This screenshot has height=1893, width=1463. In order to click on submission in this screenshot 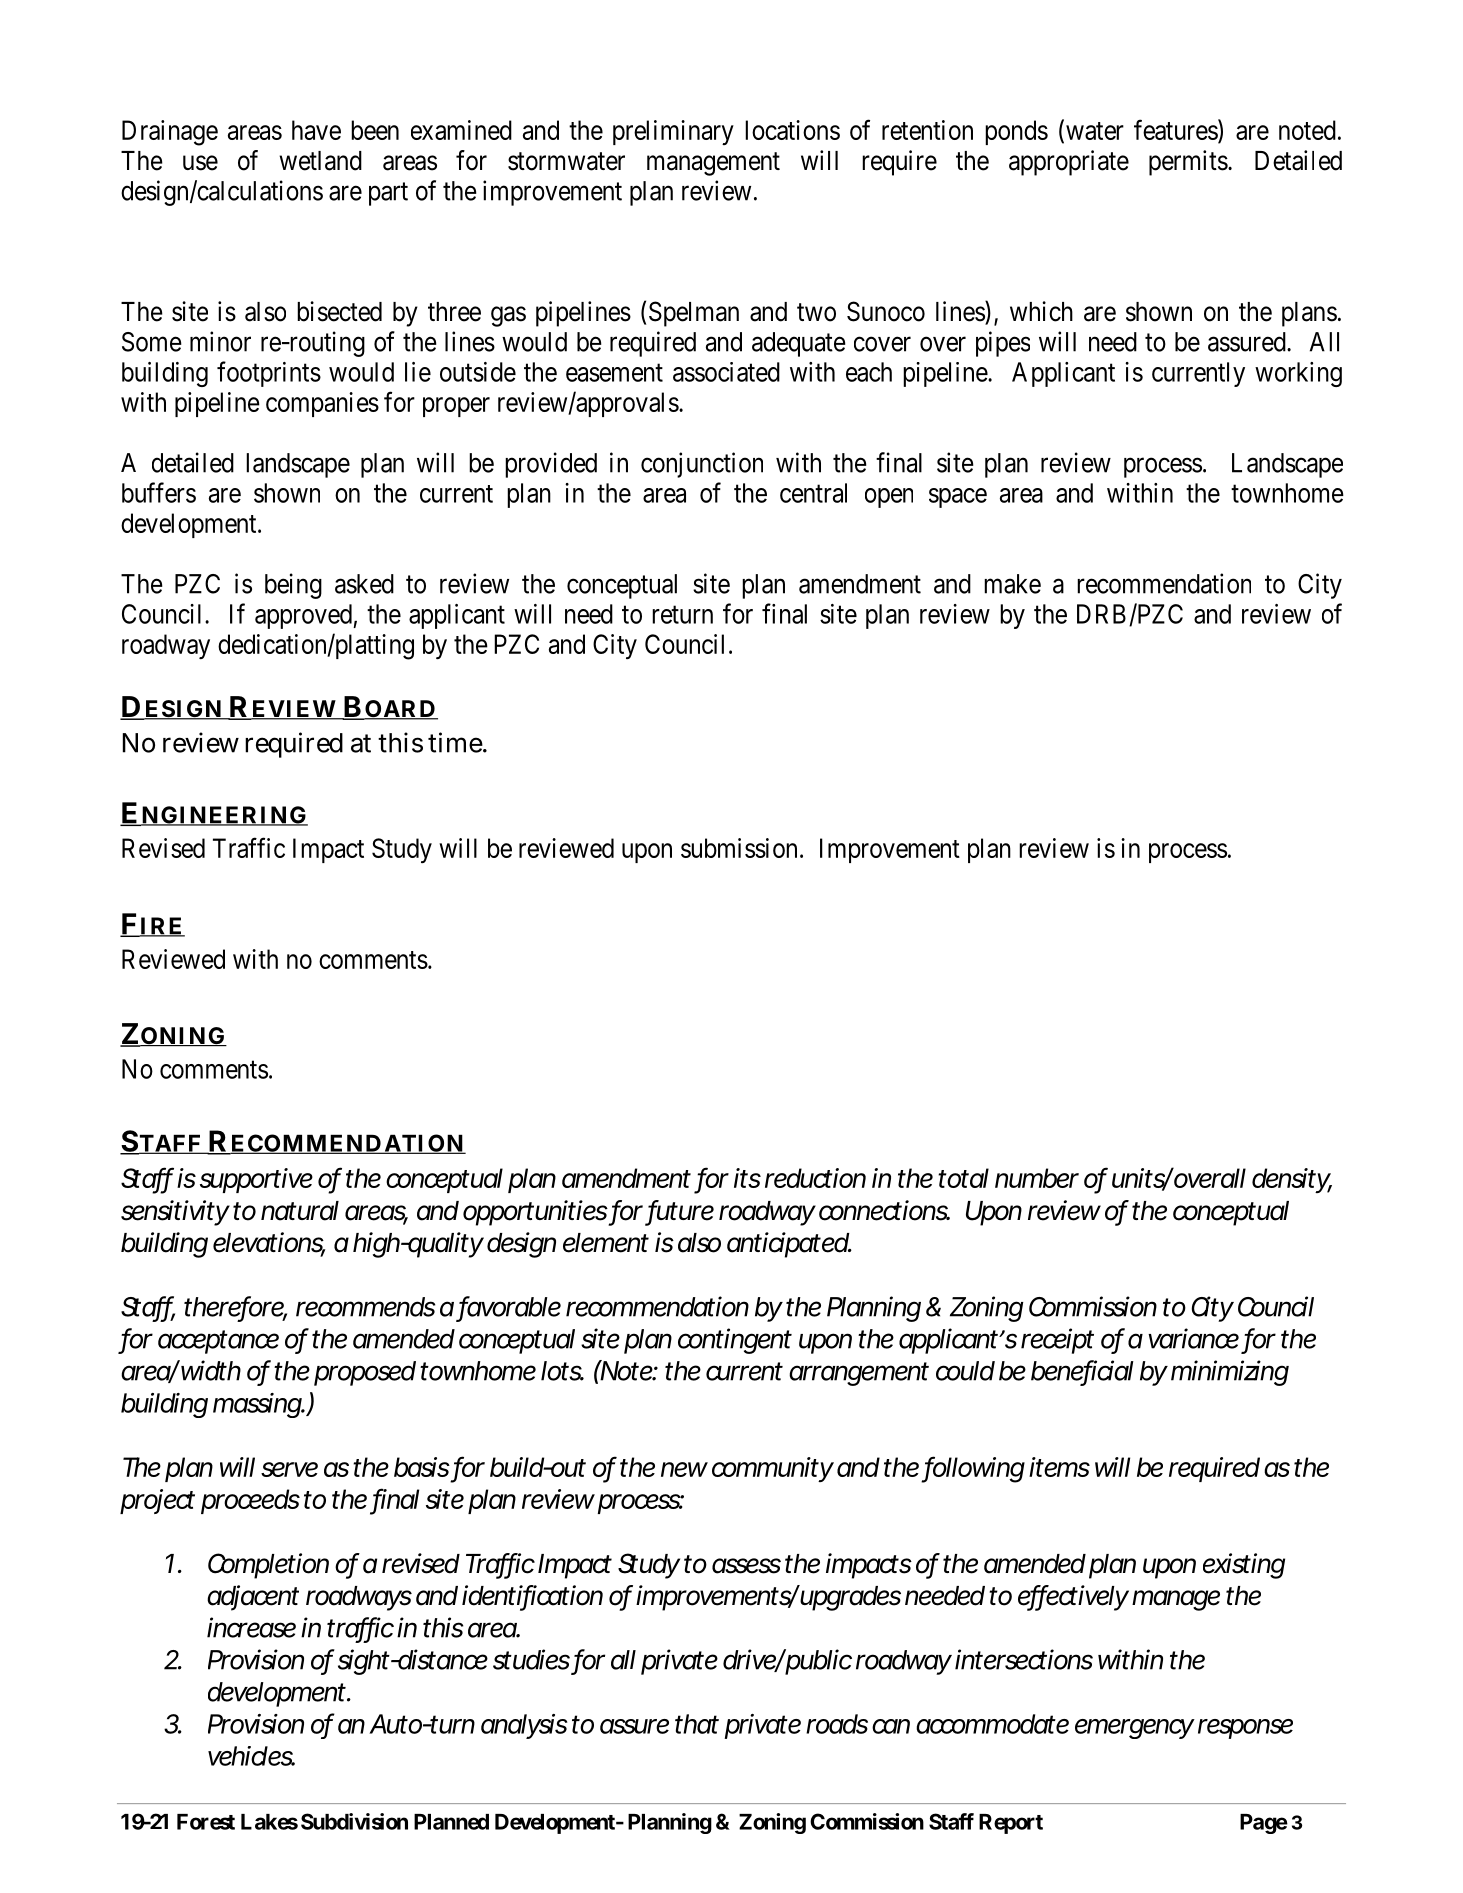, I will do `click(739, 848)`.
